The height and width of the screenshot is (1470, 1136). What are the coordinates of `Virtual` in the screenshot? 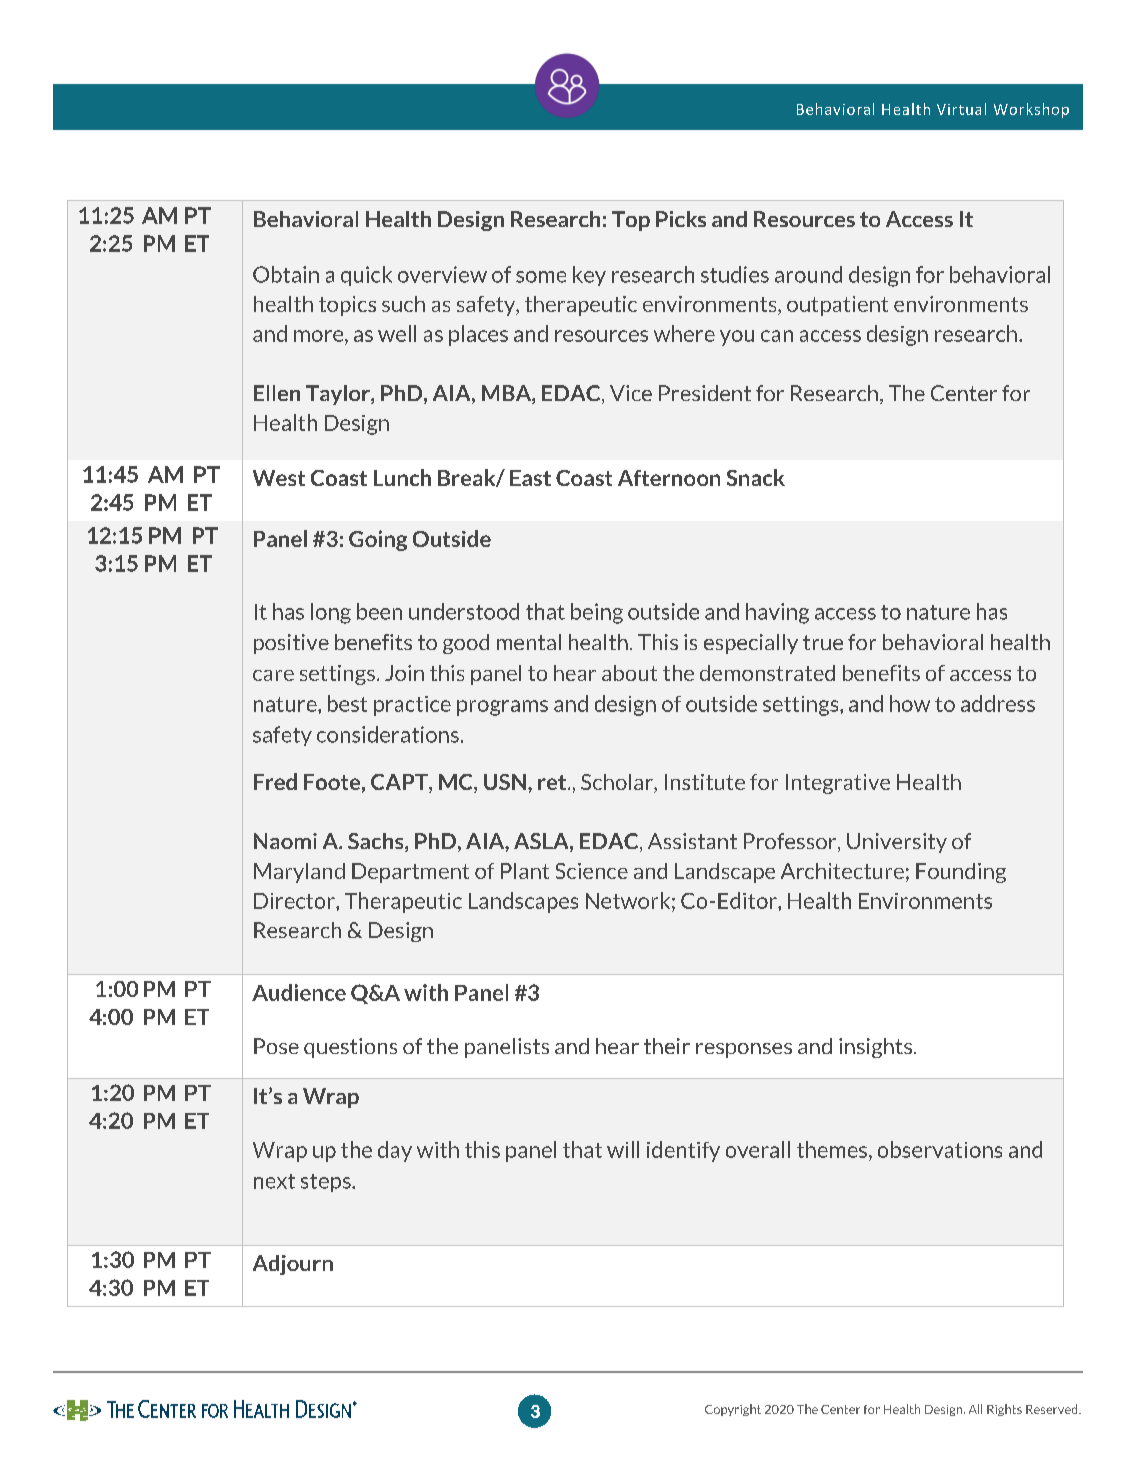 It's located at (961, 109).
